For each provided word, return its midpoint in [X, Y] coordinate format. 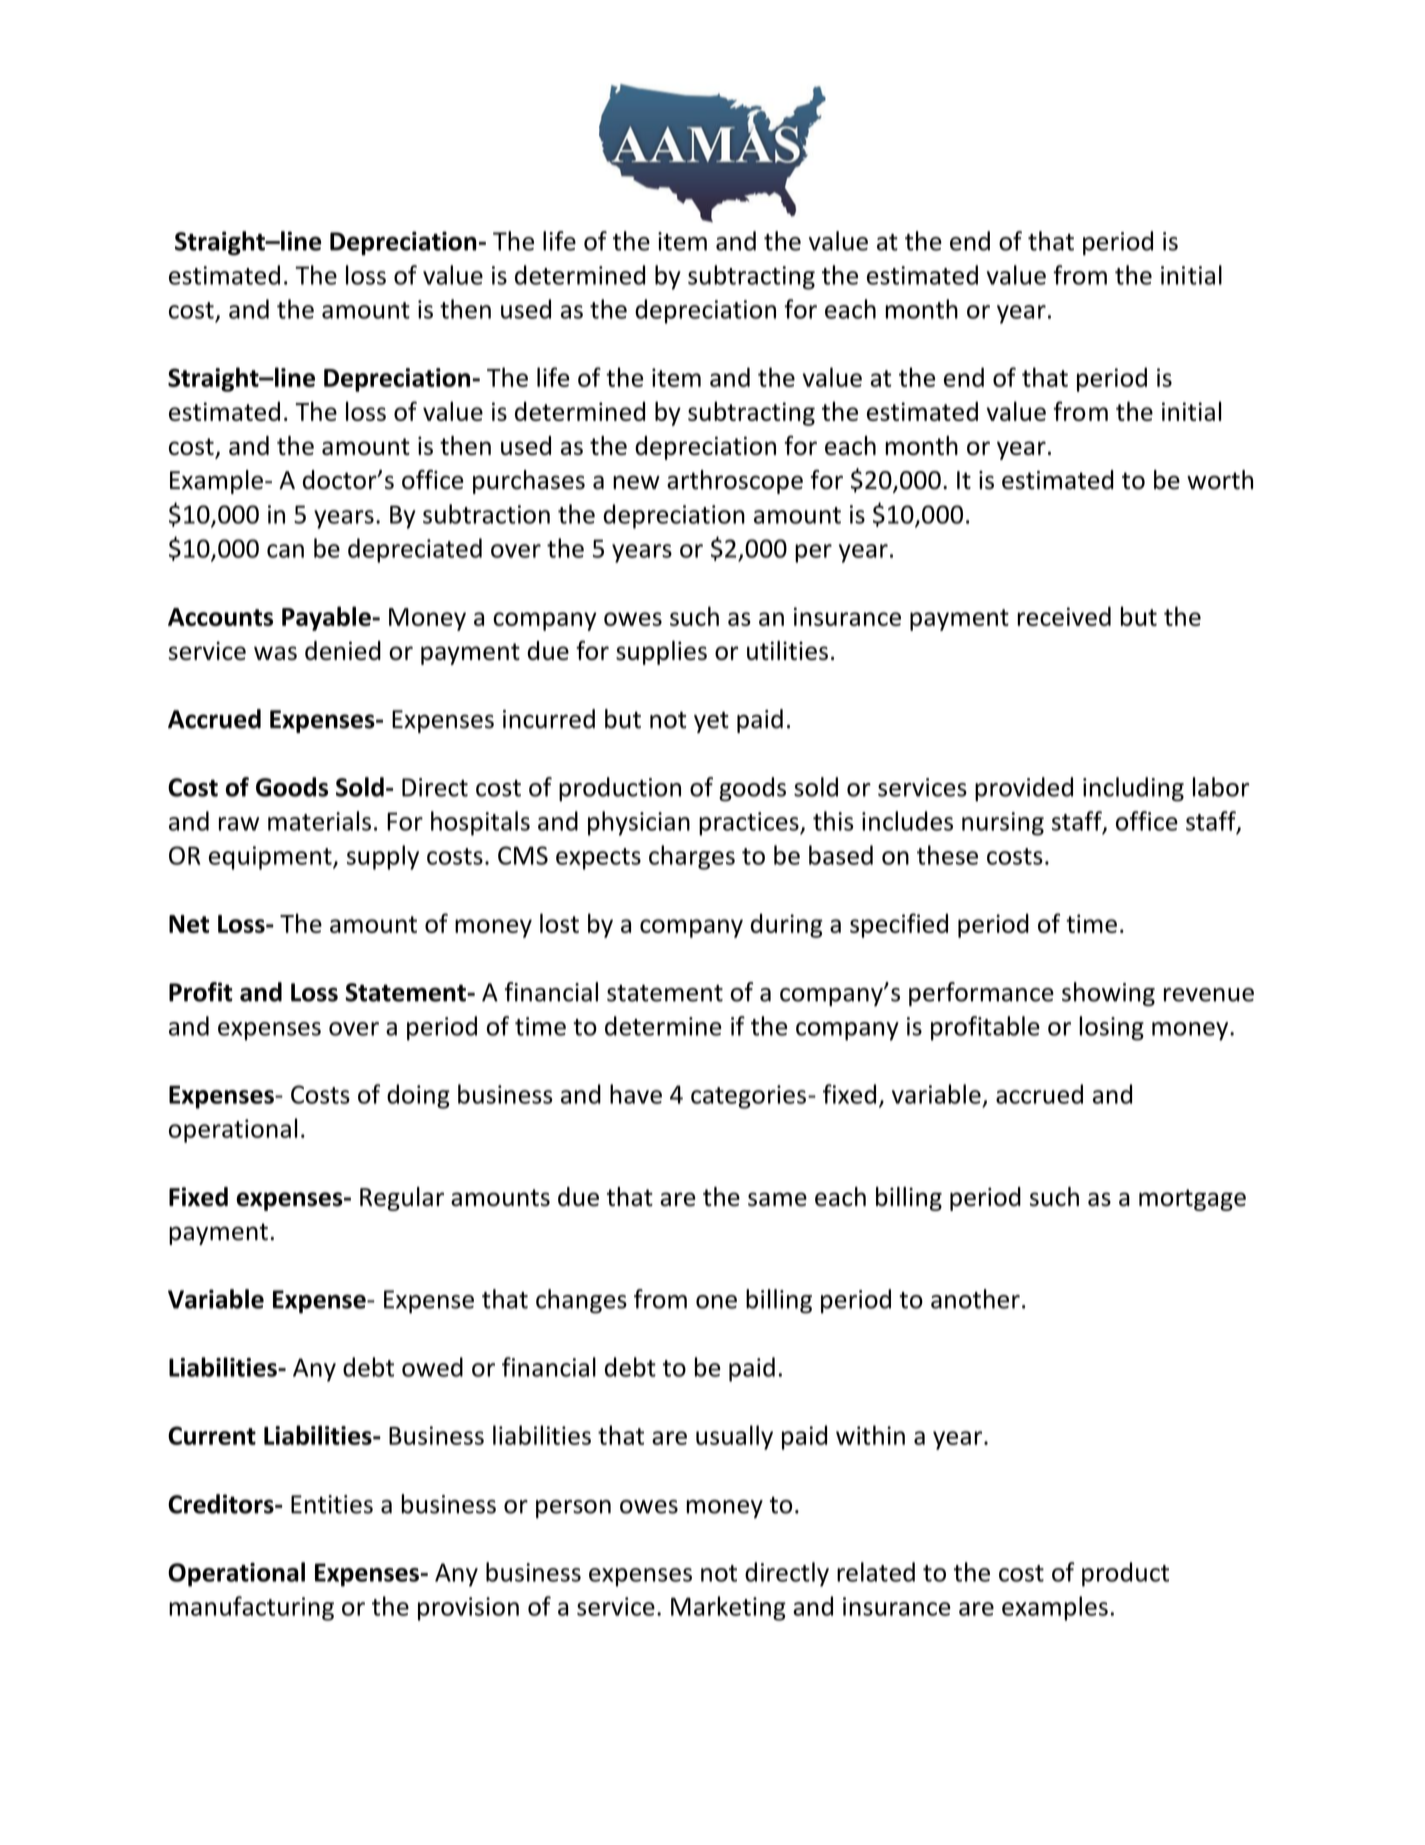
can [285, 551]
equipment [271, 858]
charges [692, 857]
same [777, 1199]
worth [1220, 480]
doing [418, 1096]
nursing [1003, 824]
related [876, 1572]
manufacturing [251, 1608]
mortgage [1192, 1200]
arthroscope [735, 482]
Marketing [728, 1608]
